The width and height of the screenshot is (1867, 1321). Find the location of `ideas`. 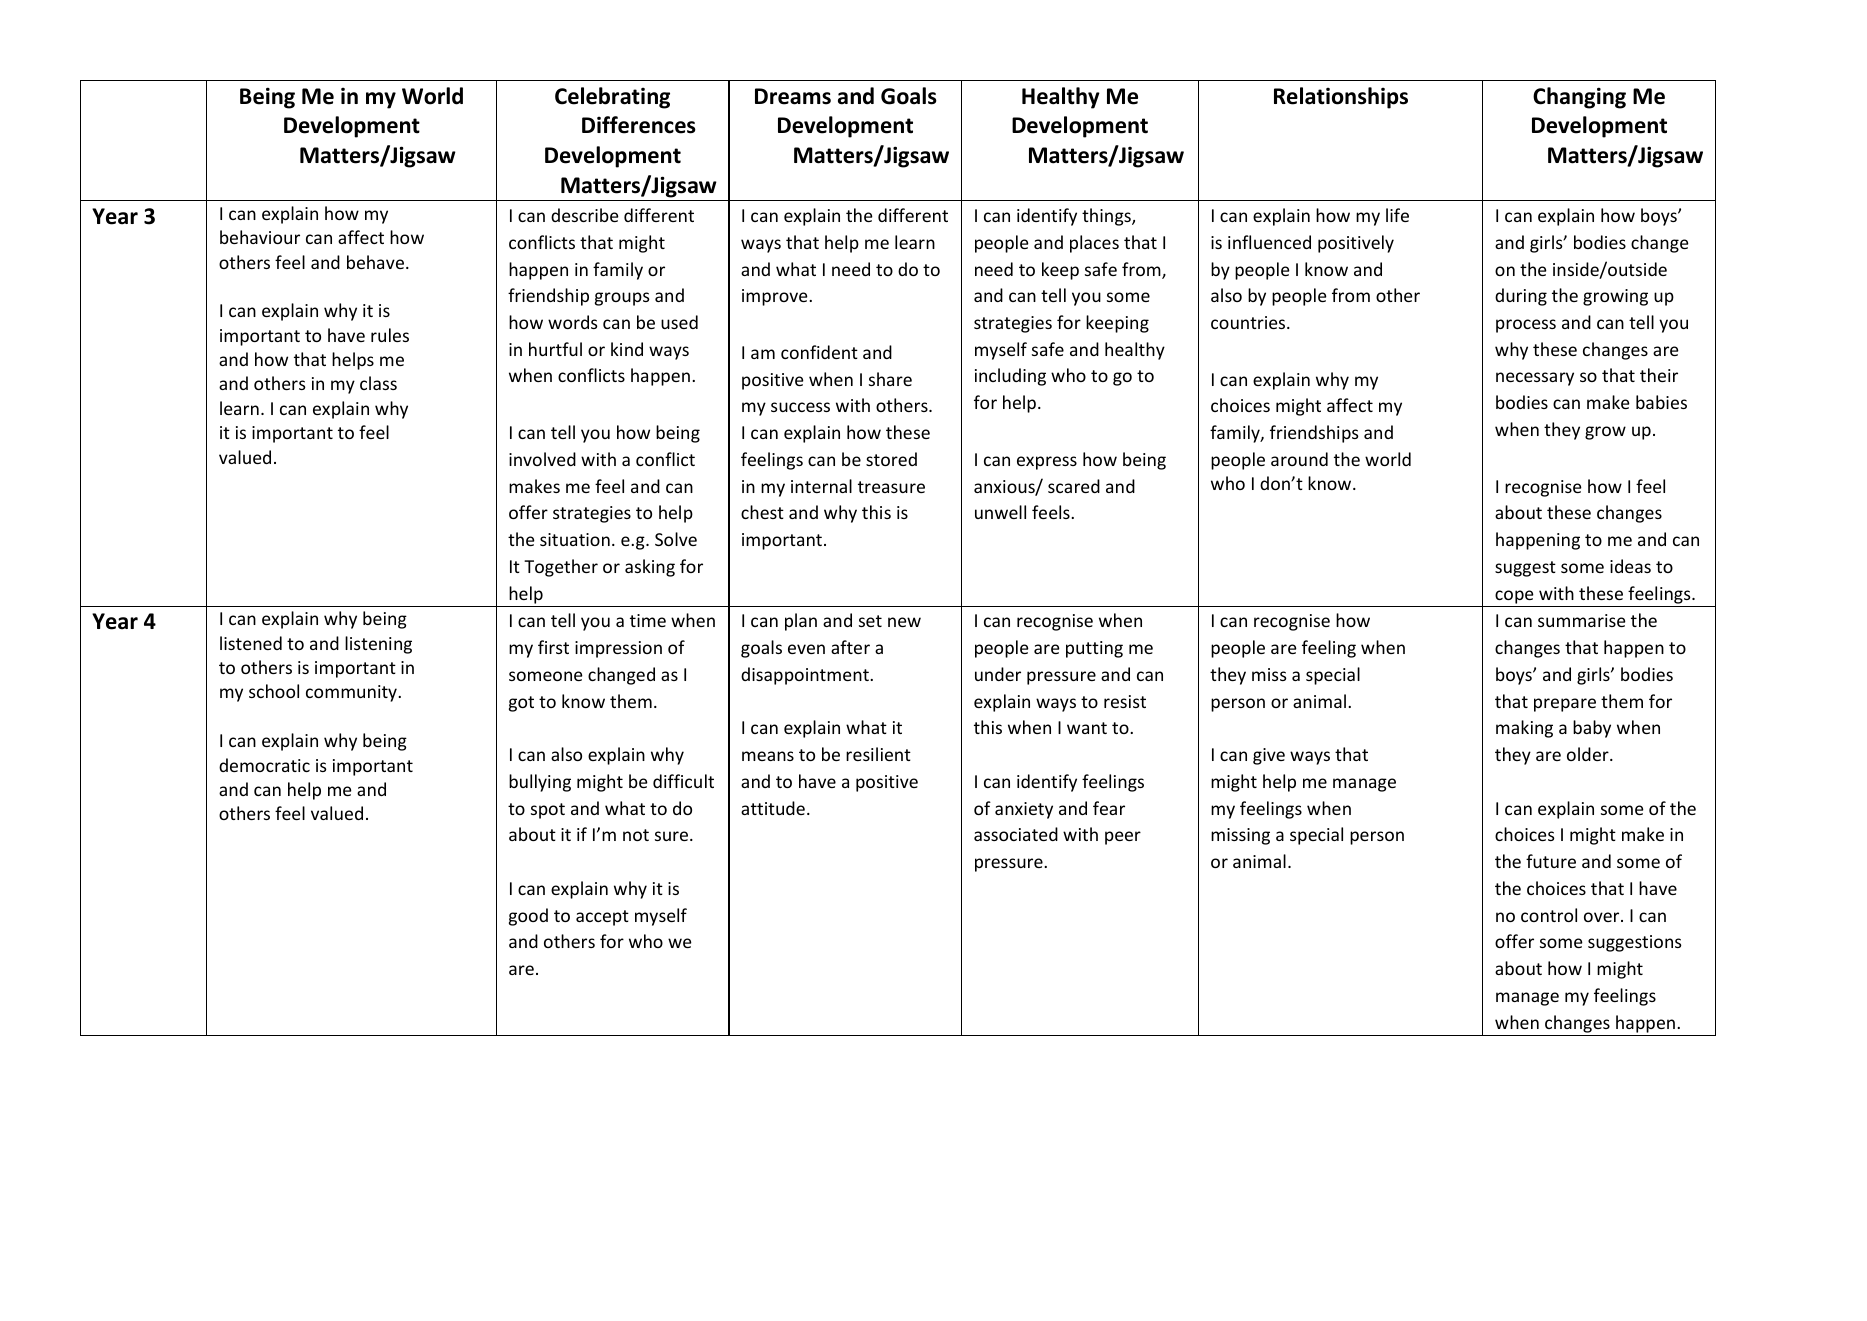

ideas is located at coordinates (1630, 566).
